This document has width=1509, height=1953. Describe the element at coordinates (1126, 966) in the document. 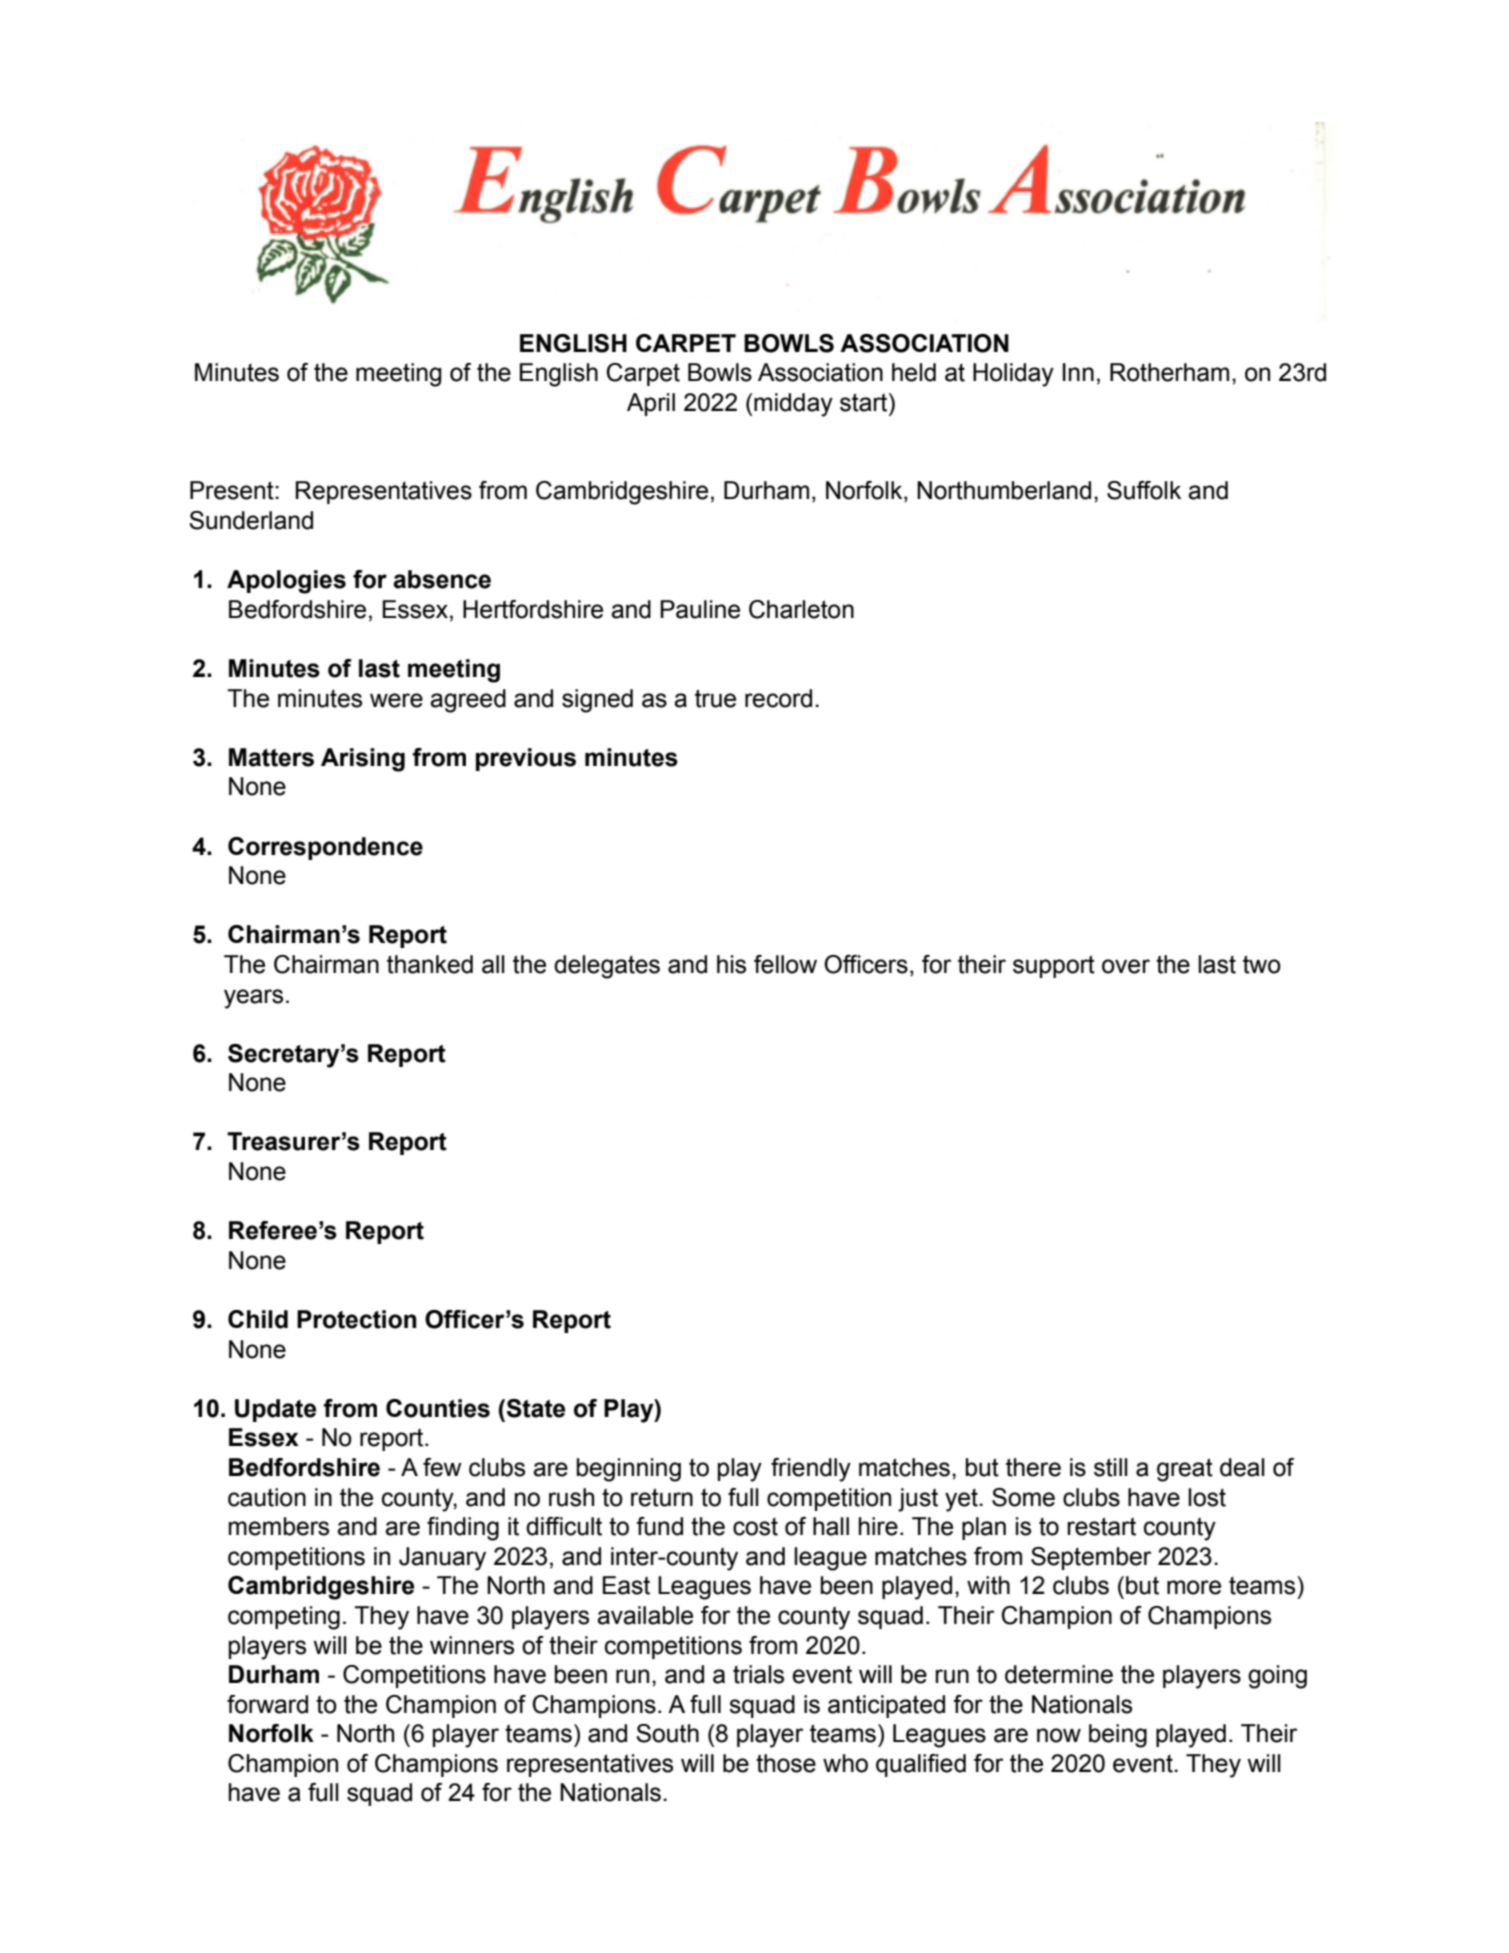

I see `over` at that location.
